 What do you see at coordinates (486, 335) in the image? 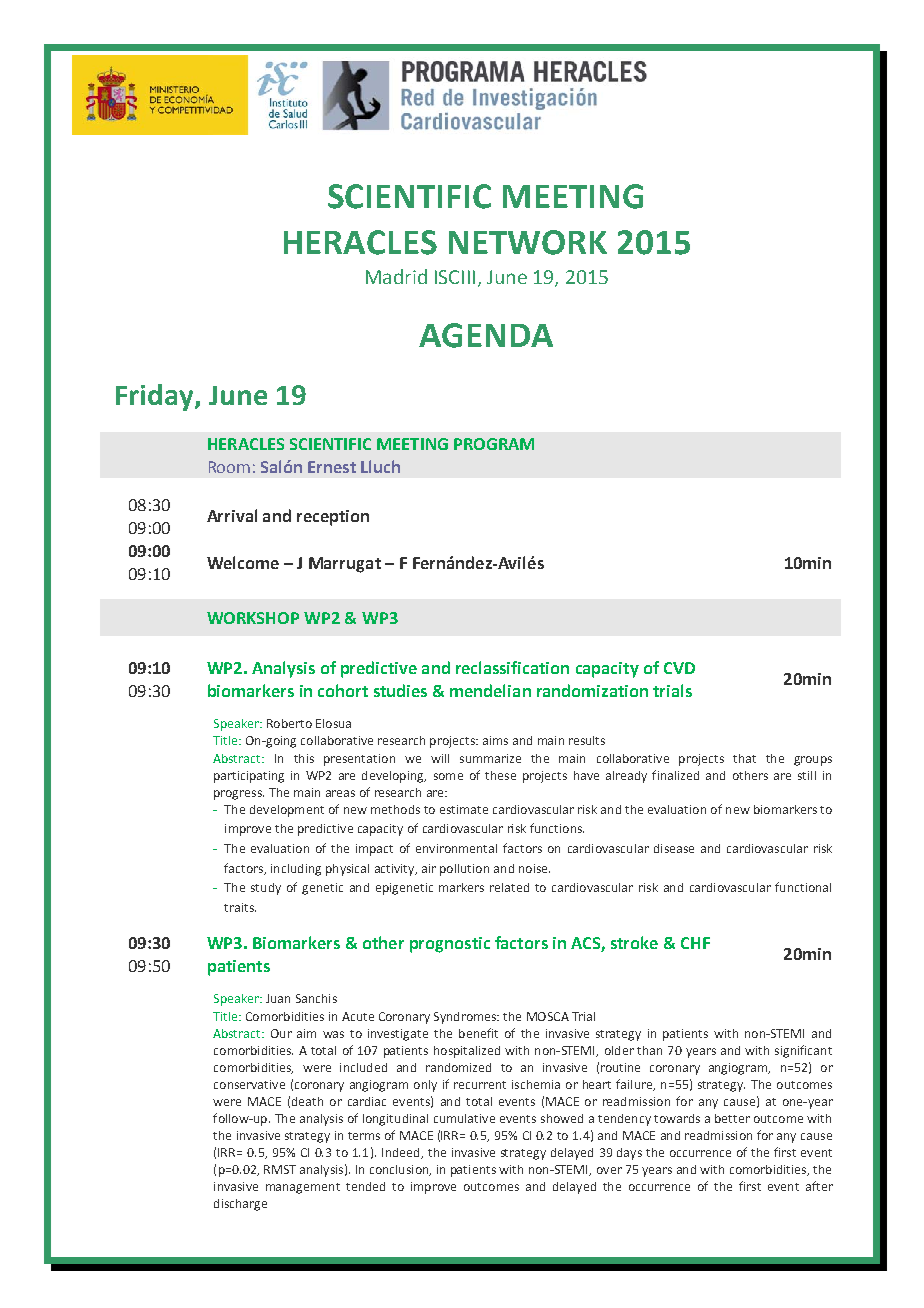
I see `AGENDA` at bounding box center [486, 335].
